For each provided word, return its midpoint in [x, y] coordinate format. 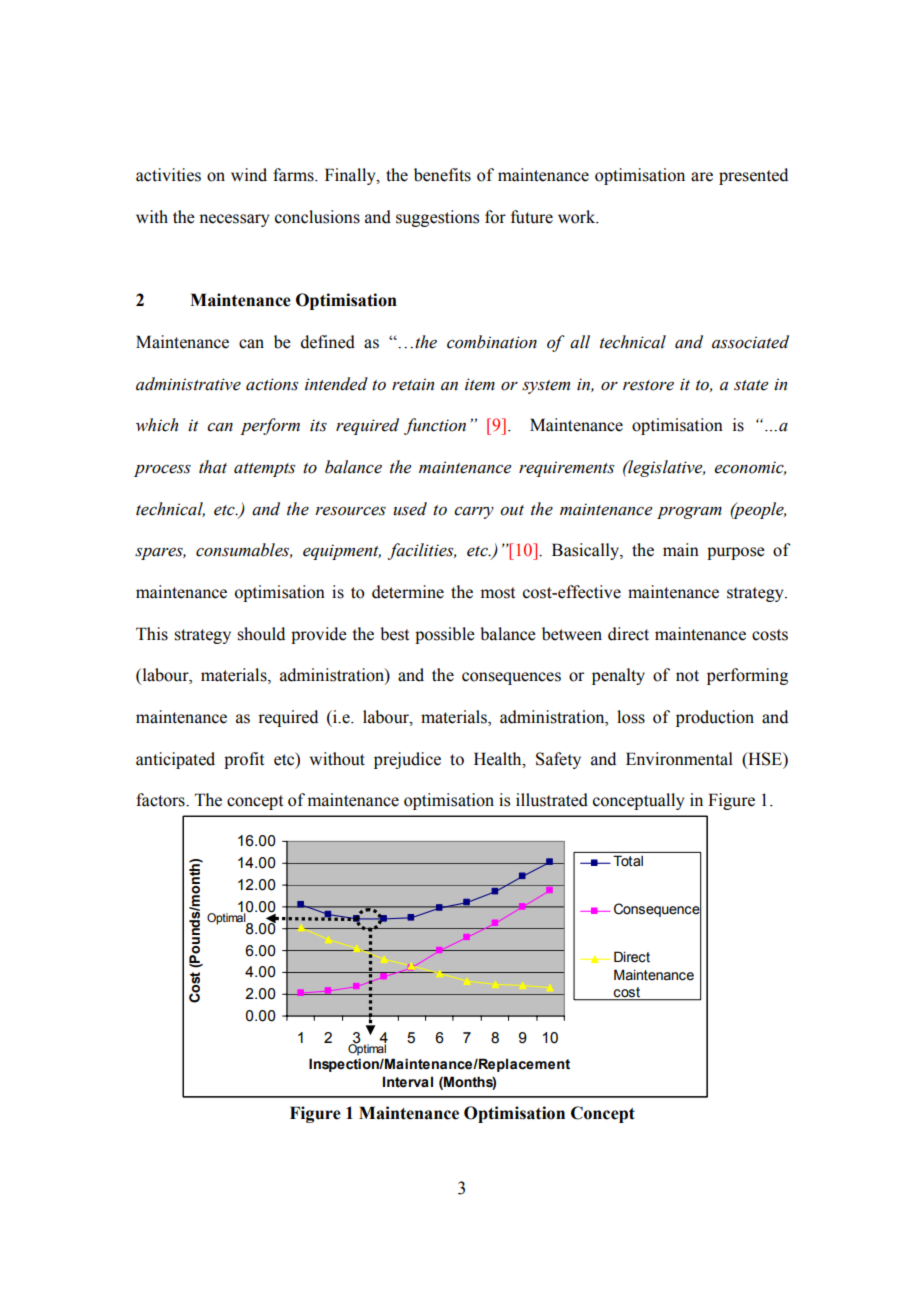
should [261, 634]
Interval [408, 1082]
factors [161, 800]
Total [628, 861]
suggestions [437, 218]
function [435, 426]
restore [648, 385]
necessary [234, 220]
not [687, 676]
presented [753, 176]
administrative [188, 384]
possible [445, 635]
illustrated [552, 800]
